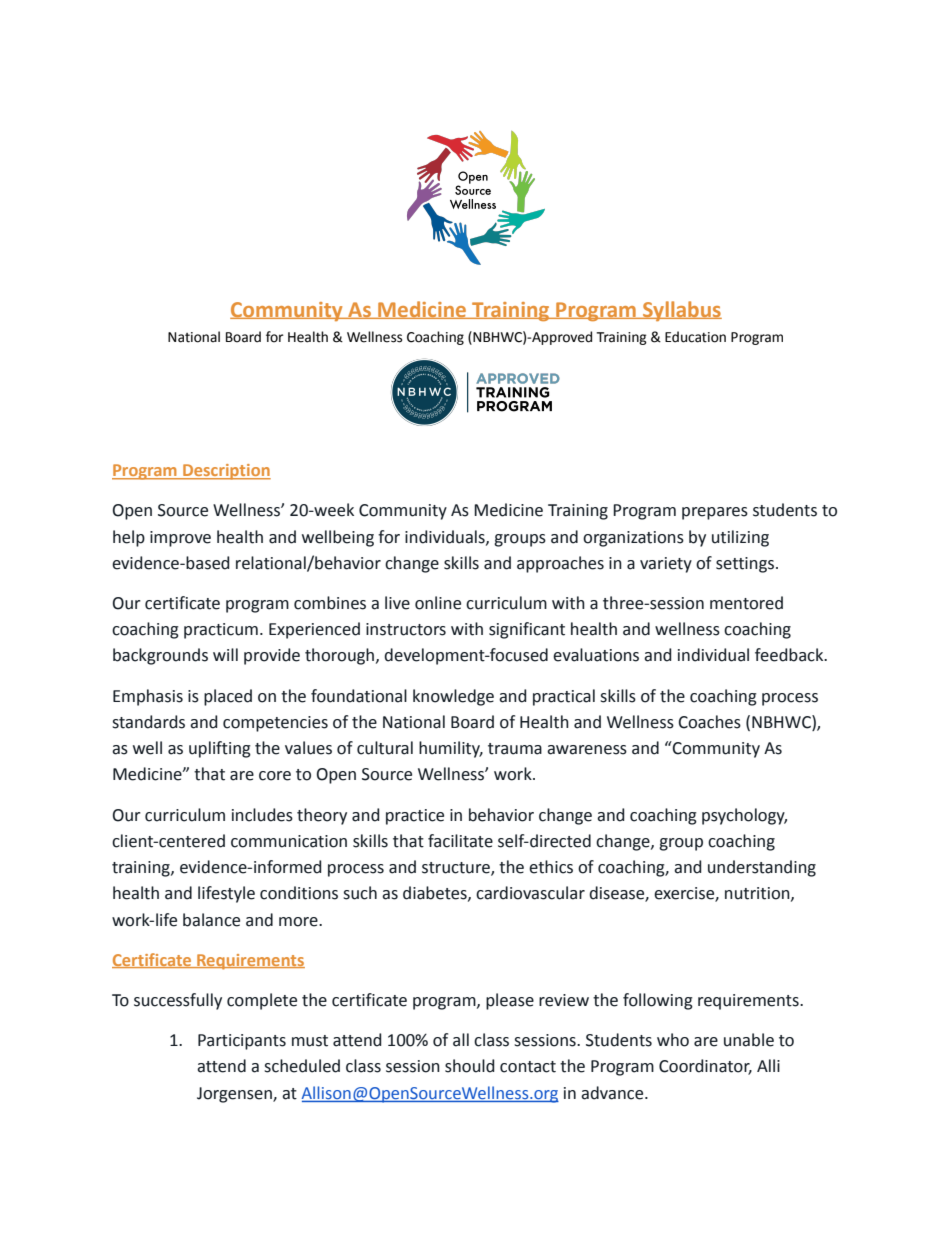 This page has height=1233, width=952. Describe the element at coordinates (709, 722) in the page. I see `Coaches` at that location.
